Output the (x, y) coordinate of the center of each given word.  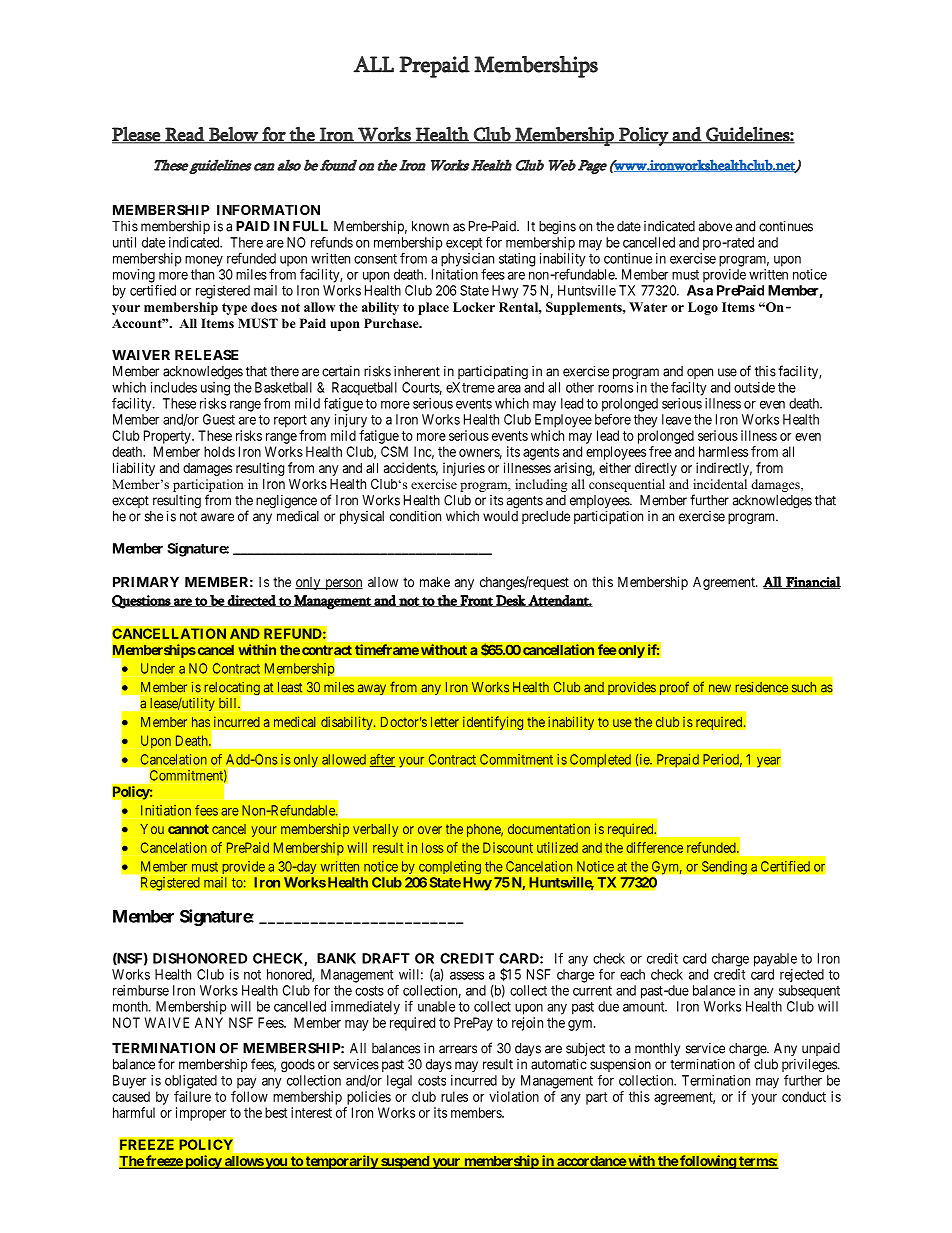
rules (454, 1096)
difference (654, 847)
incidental (720, 484)
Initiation (166, 810)
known (430, 226)
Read (184, 135)
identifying (493, 723)
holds (219, 451)
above (715, 226)
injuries (464, 469)
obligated (191, 1082)
